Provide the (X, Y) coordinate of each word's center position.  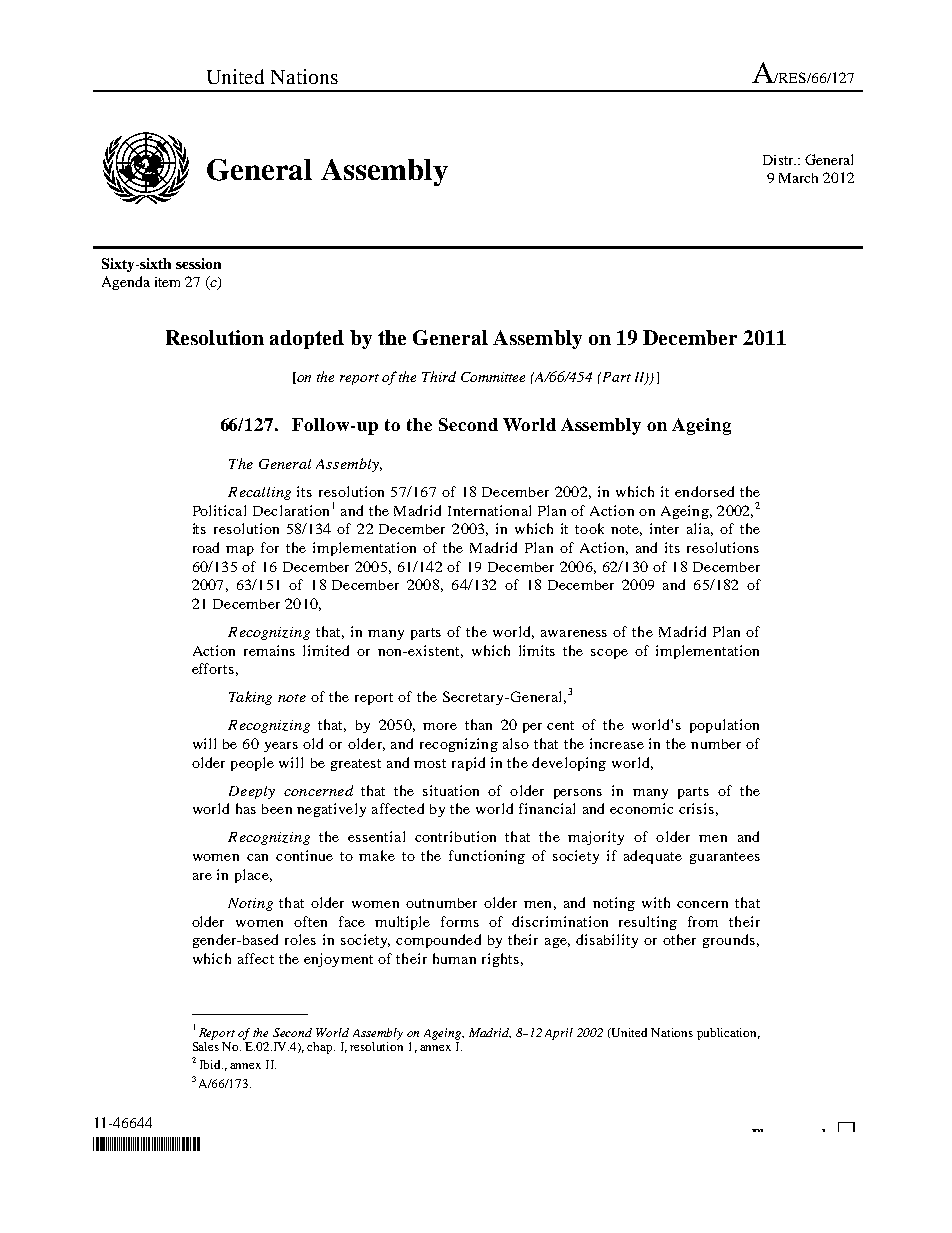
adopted (307, 339)
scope (609, 654)
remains (269, 650)
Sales (206, 1045)
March (798, 178)
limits (537, 650)
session (198, 263)
